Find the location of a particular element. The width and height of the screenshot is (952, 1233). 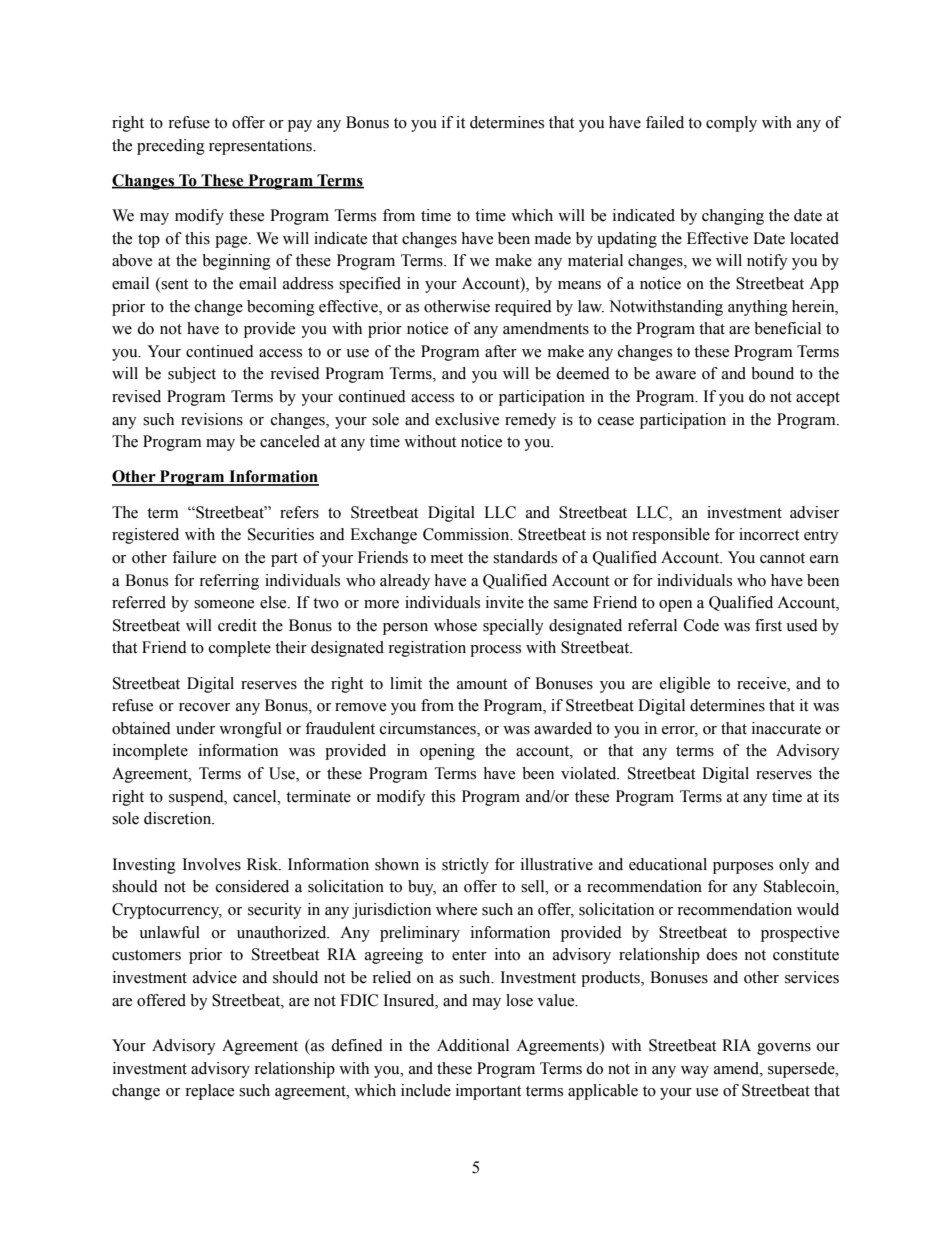

replace is located at coordinates (209, 1092).
